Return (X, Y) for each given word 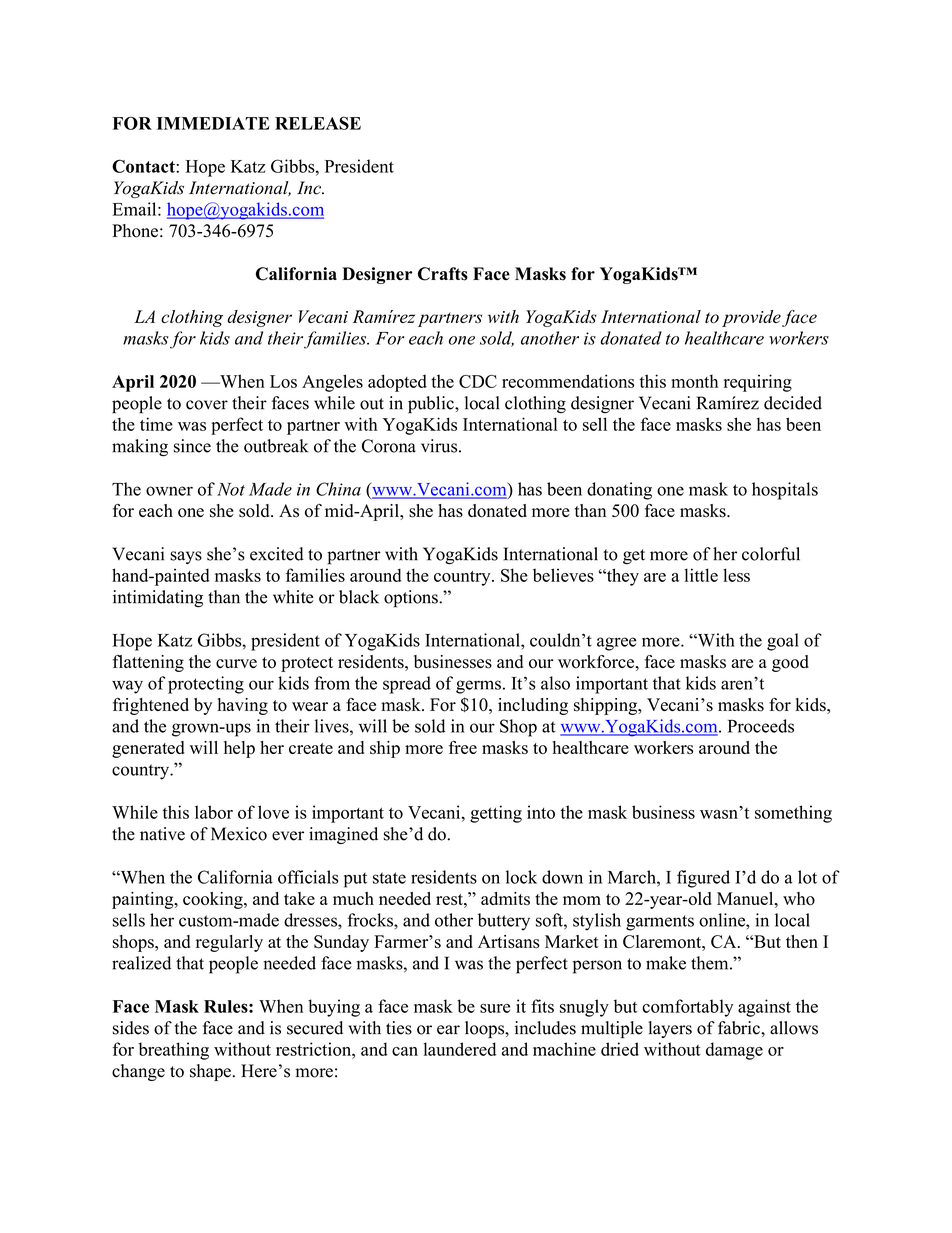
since (192, 446)
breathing (174, 1051)
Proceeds (761, 726)
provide (751, 318)
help (239, 749)
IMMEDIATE (213, 123)
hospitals (785, 491)
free (463, 747)
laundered (459, 1049)
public (432, 405)
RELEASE (318, 123)
